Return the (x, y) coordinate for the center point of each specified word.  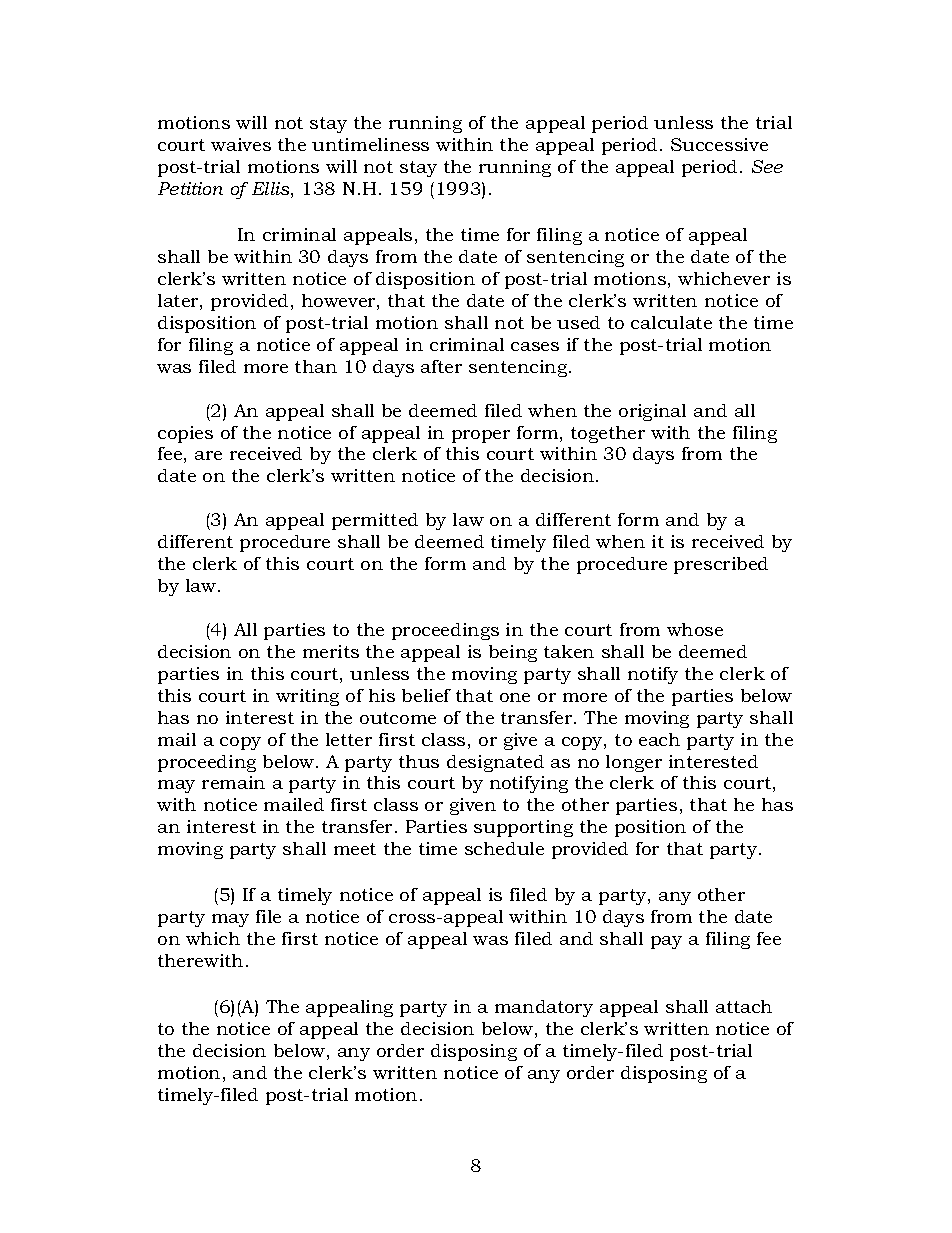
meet (355, 849)
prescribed (721, 565)
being (513, 653)
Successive (719, 144)
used (578, 322)
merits (331, 651)
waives (241, 144)
